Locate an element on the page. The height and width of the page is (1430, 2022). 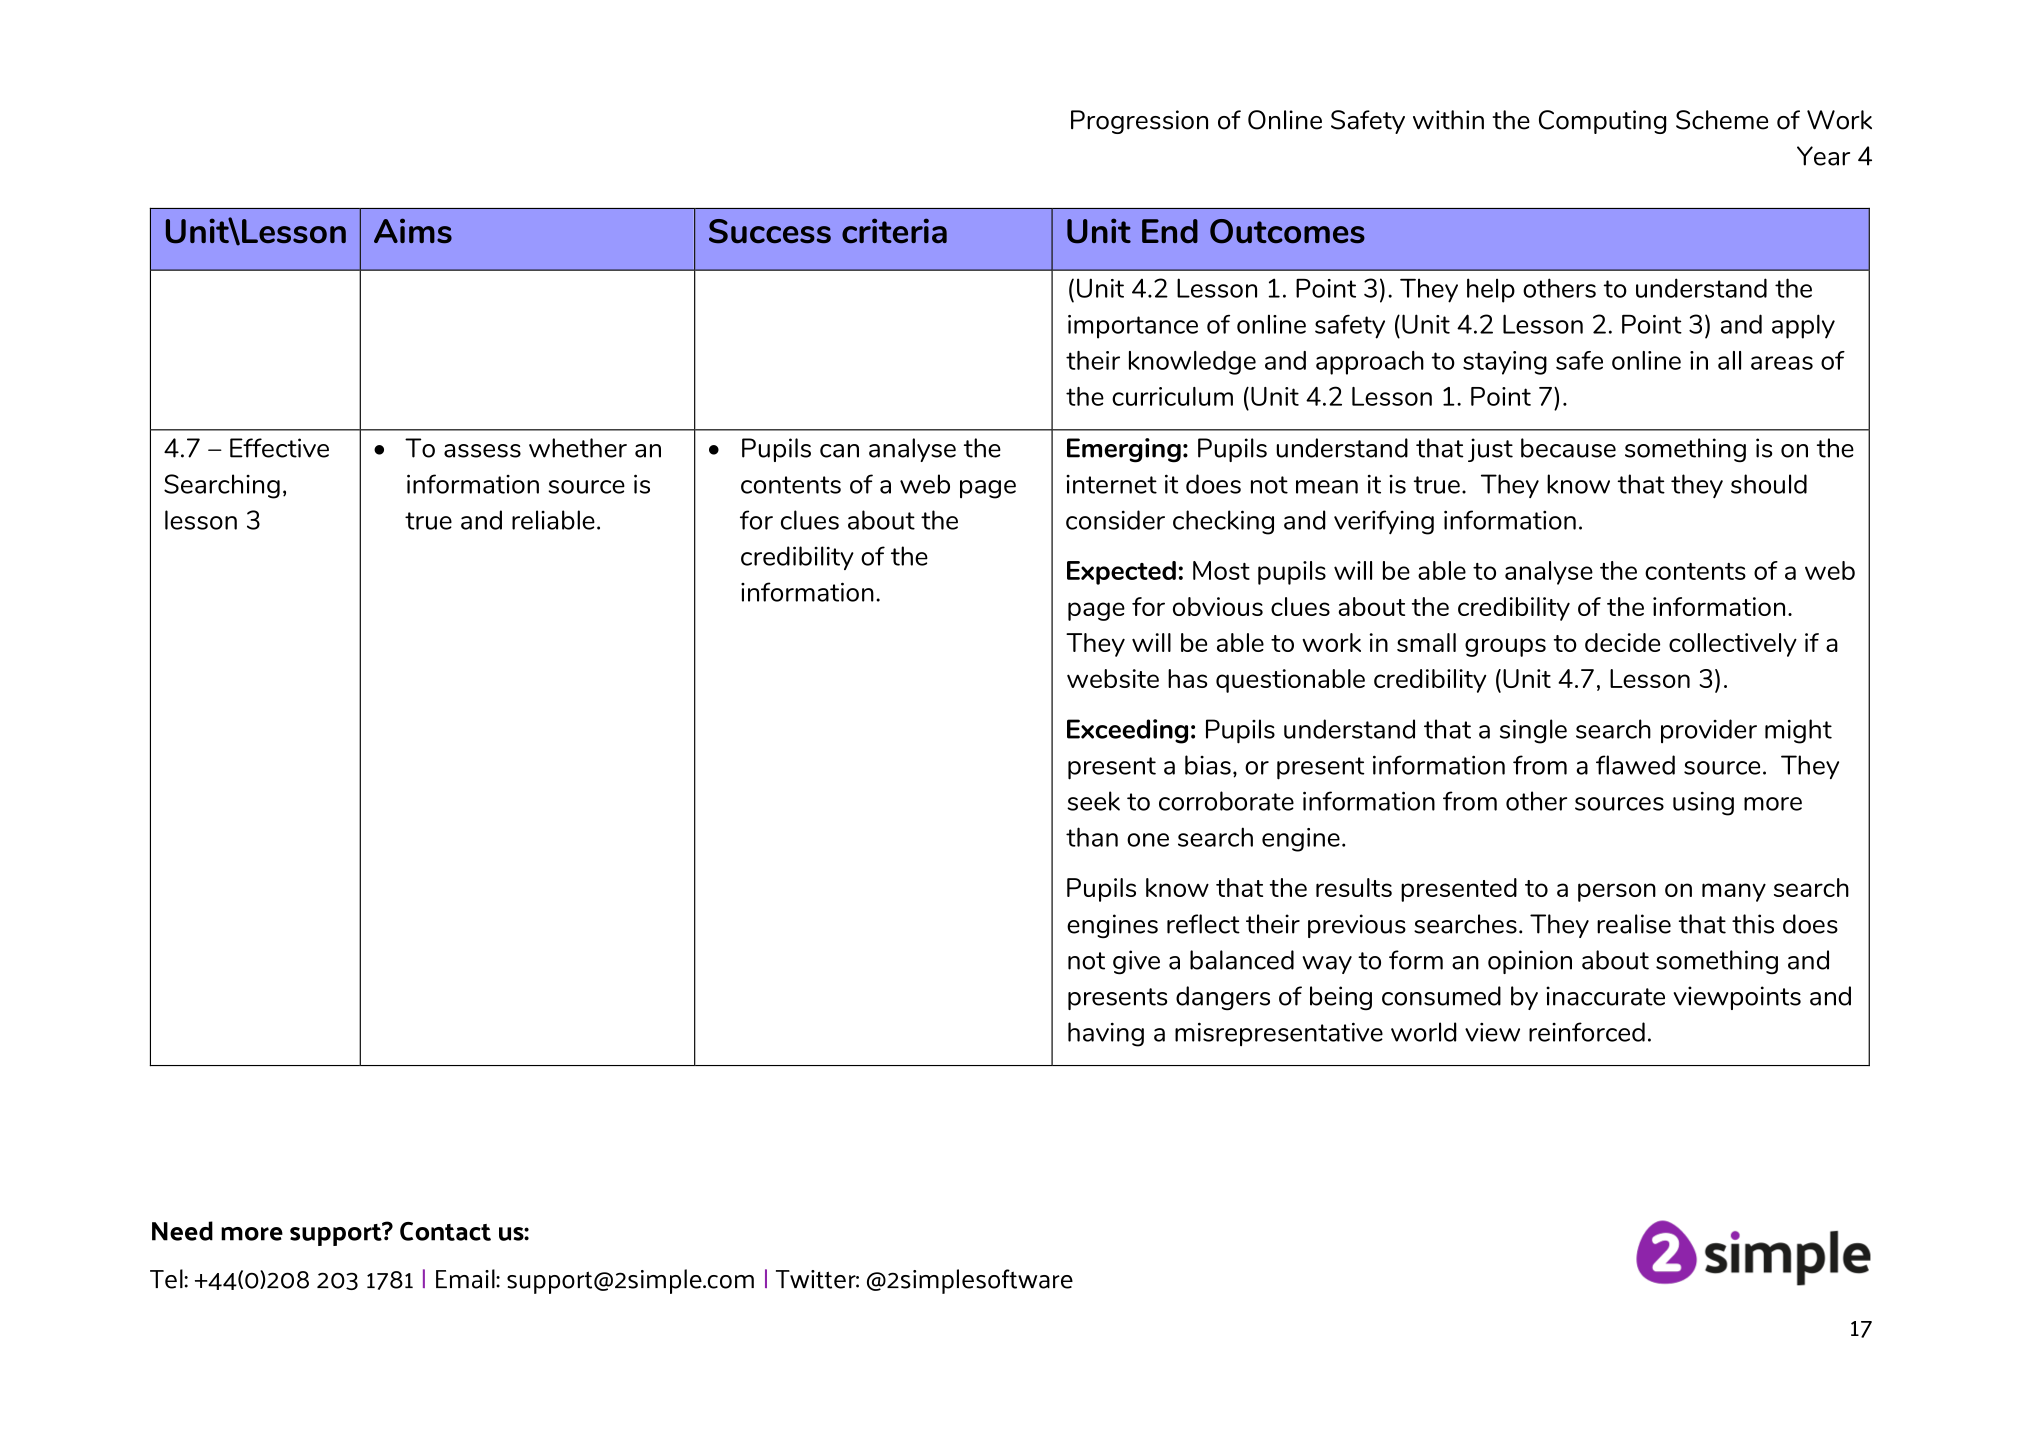
provider is located at coordinates (1709, 731).
